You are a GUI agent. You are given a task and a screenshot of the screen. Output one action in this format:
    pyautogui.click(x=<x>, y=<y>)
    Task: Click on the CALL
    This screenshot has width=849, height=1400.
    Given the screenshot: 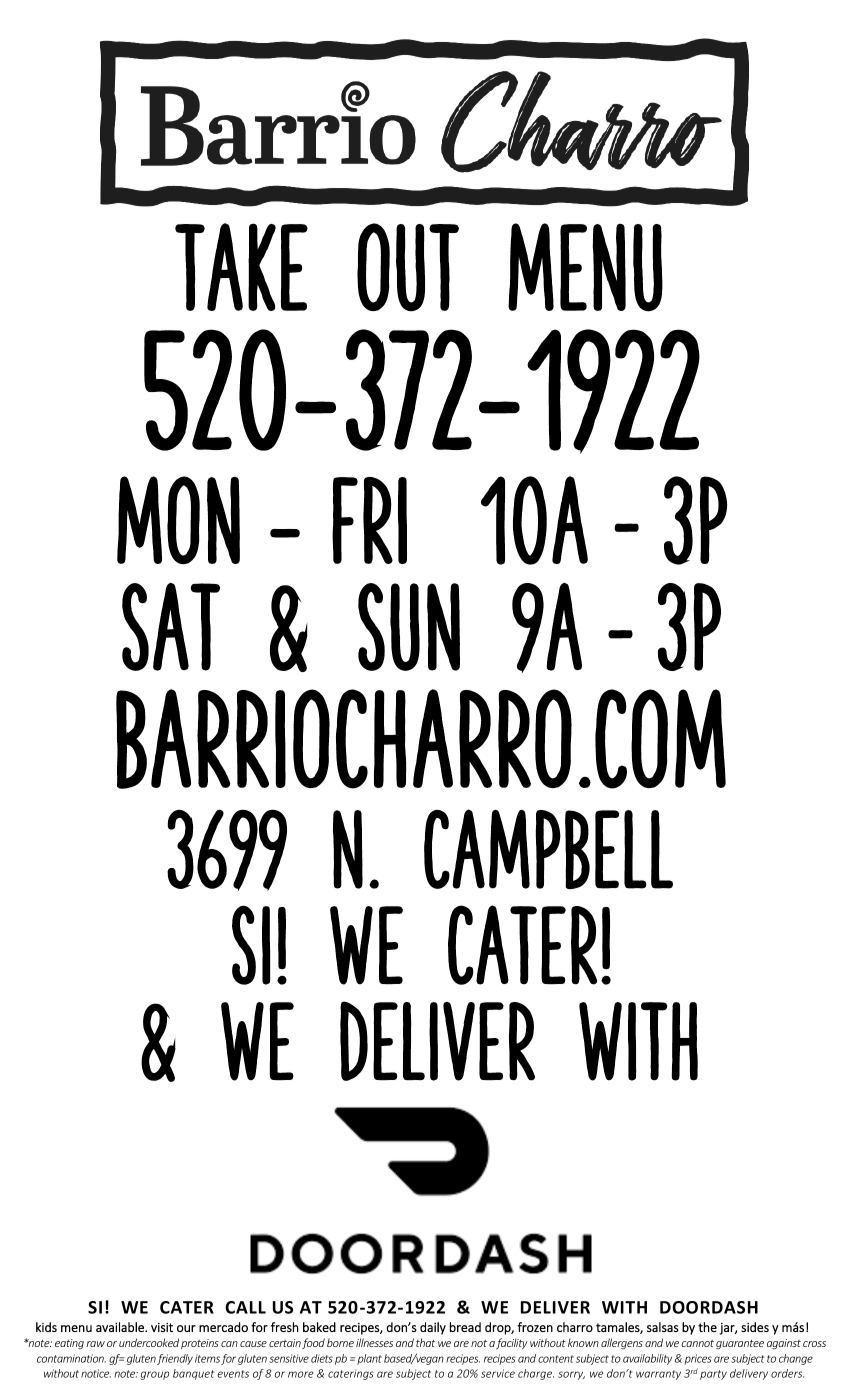 What is the action you would take?
    pyautogui.click(x=245, y=1307)
